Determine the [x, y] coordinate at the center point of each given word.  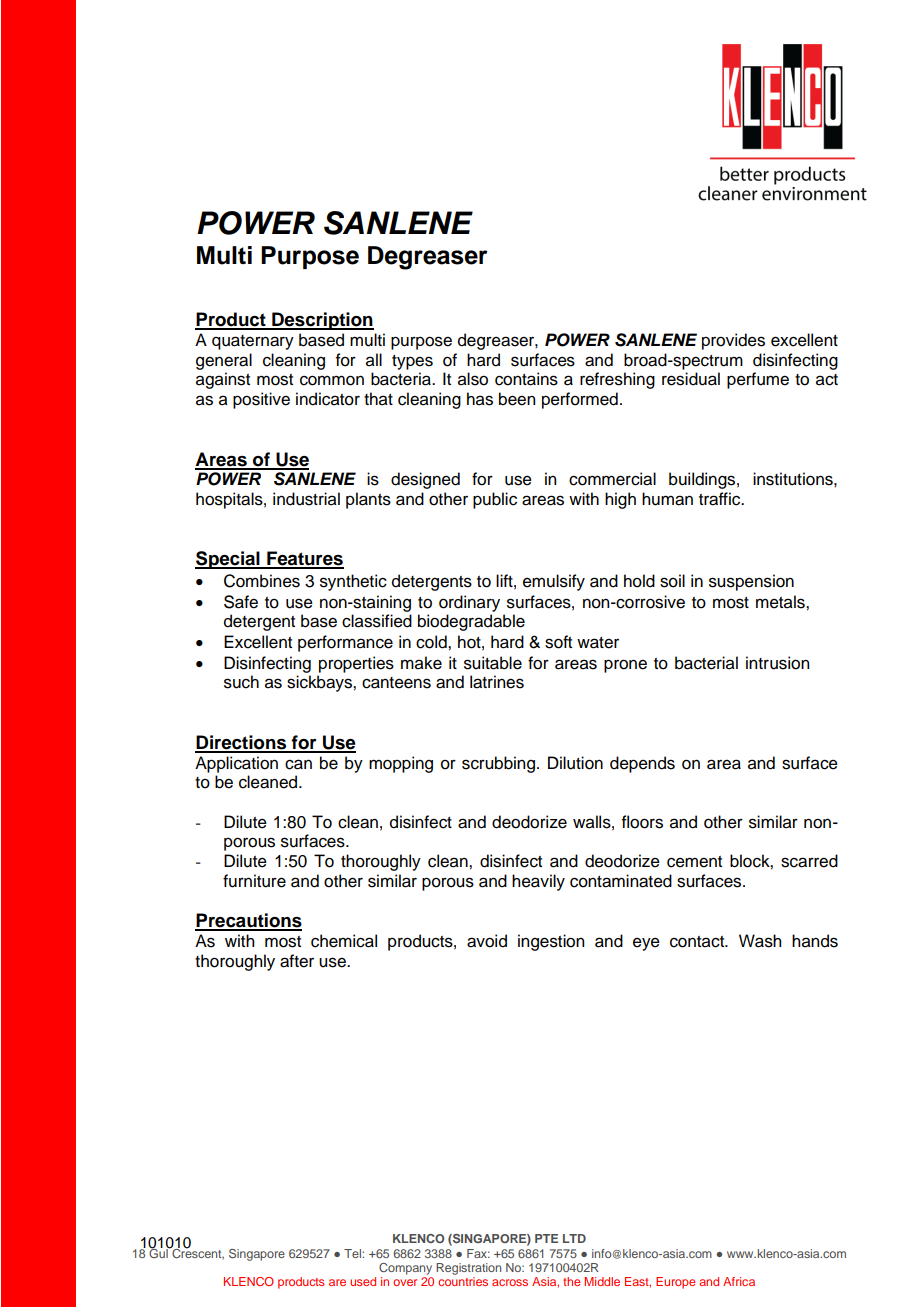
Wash [760, 941]
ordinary [469, 603]
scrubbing [498, 764]
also [473, 379]
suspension [751, 582]
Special [228, 560]
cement [694, 862]
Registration [468, 1269]
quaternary [253, 342]
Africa [739, 1281]
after [297, 961]
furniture [254, 881]
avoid [487, 941]
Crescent [197, 1253]
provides [733, 341]
